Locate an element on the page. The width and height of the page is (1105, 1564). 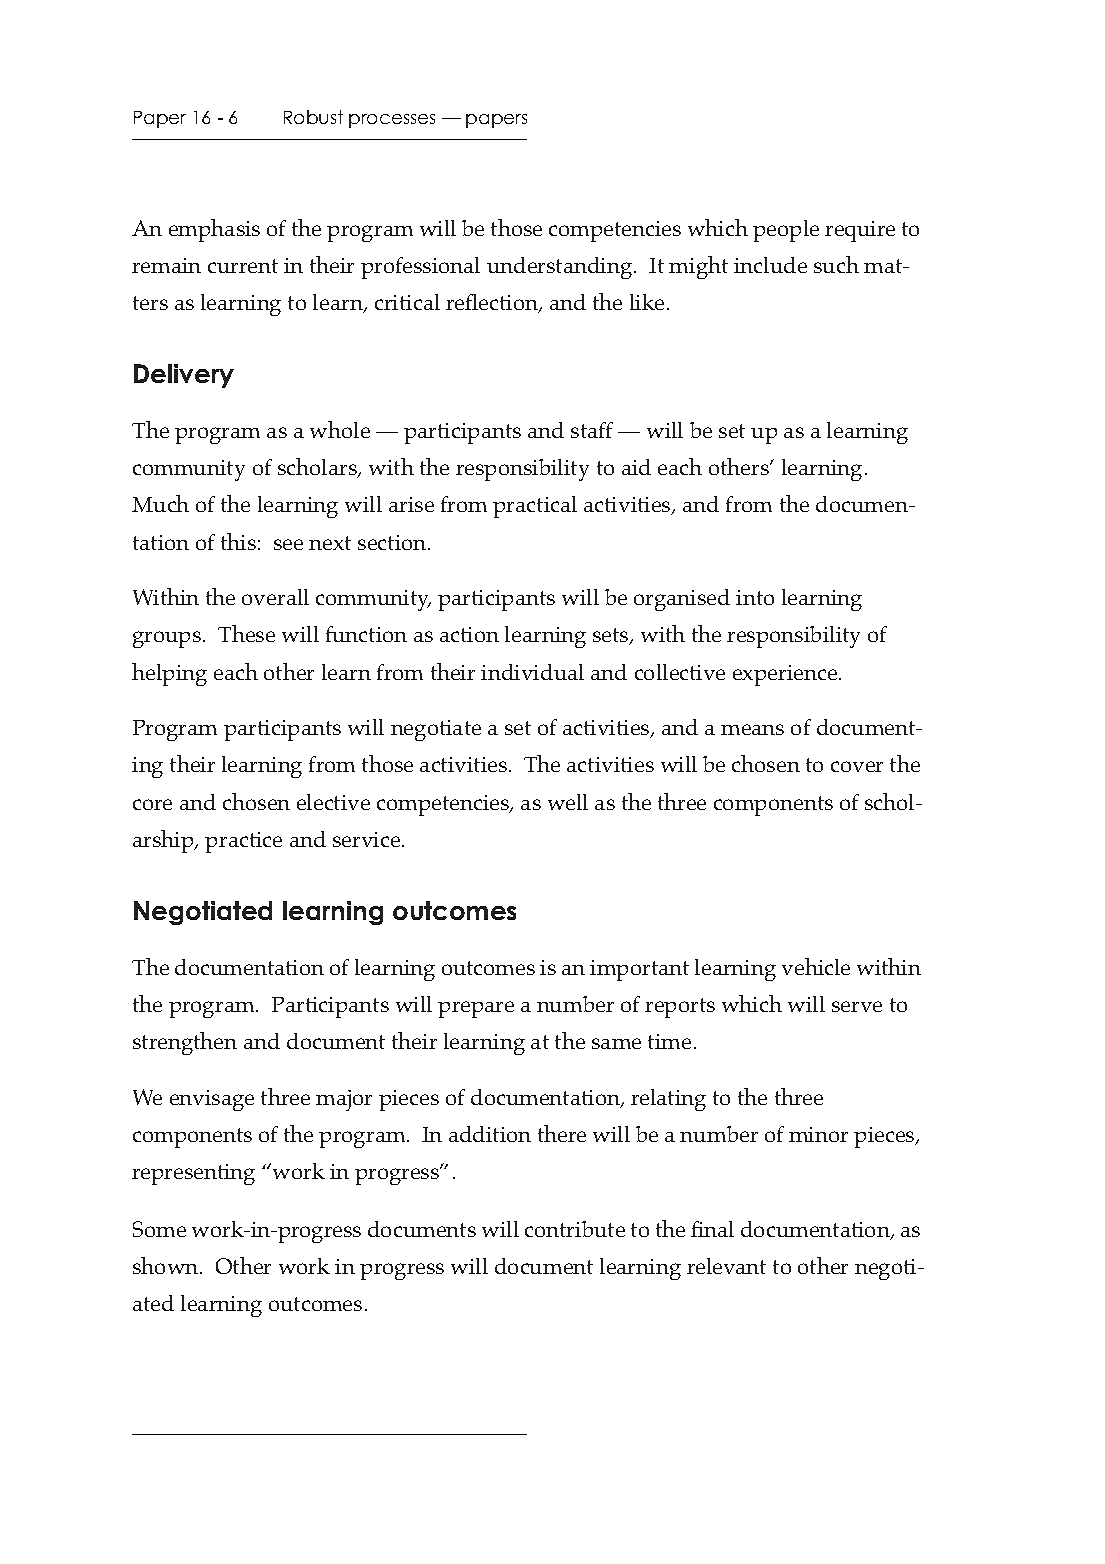
include is located at coordinates (770, 265).
